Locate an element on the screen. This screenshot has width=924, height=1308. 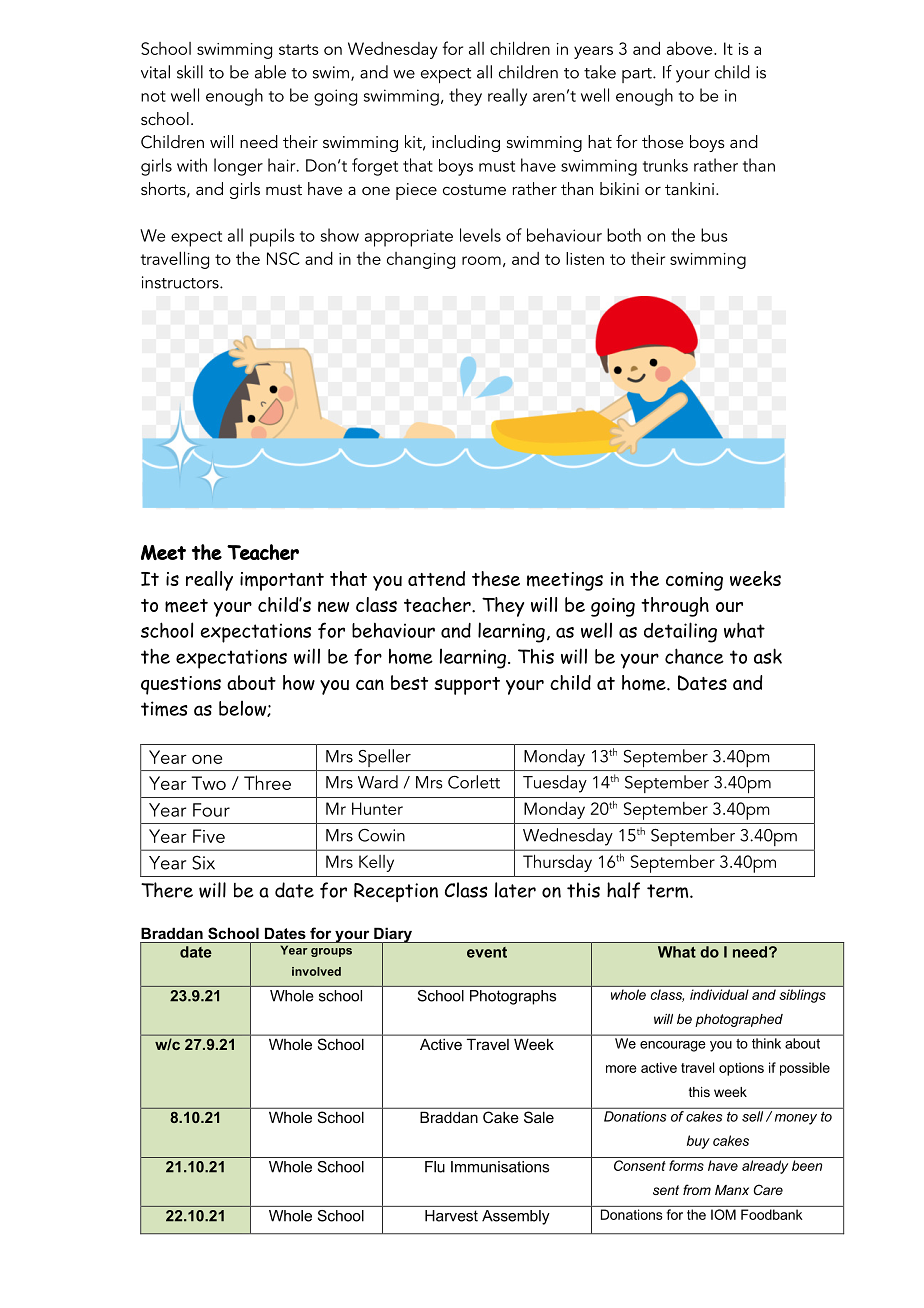
coming is located at coordinates (694, 581).
